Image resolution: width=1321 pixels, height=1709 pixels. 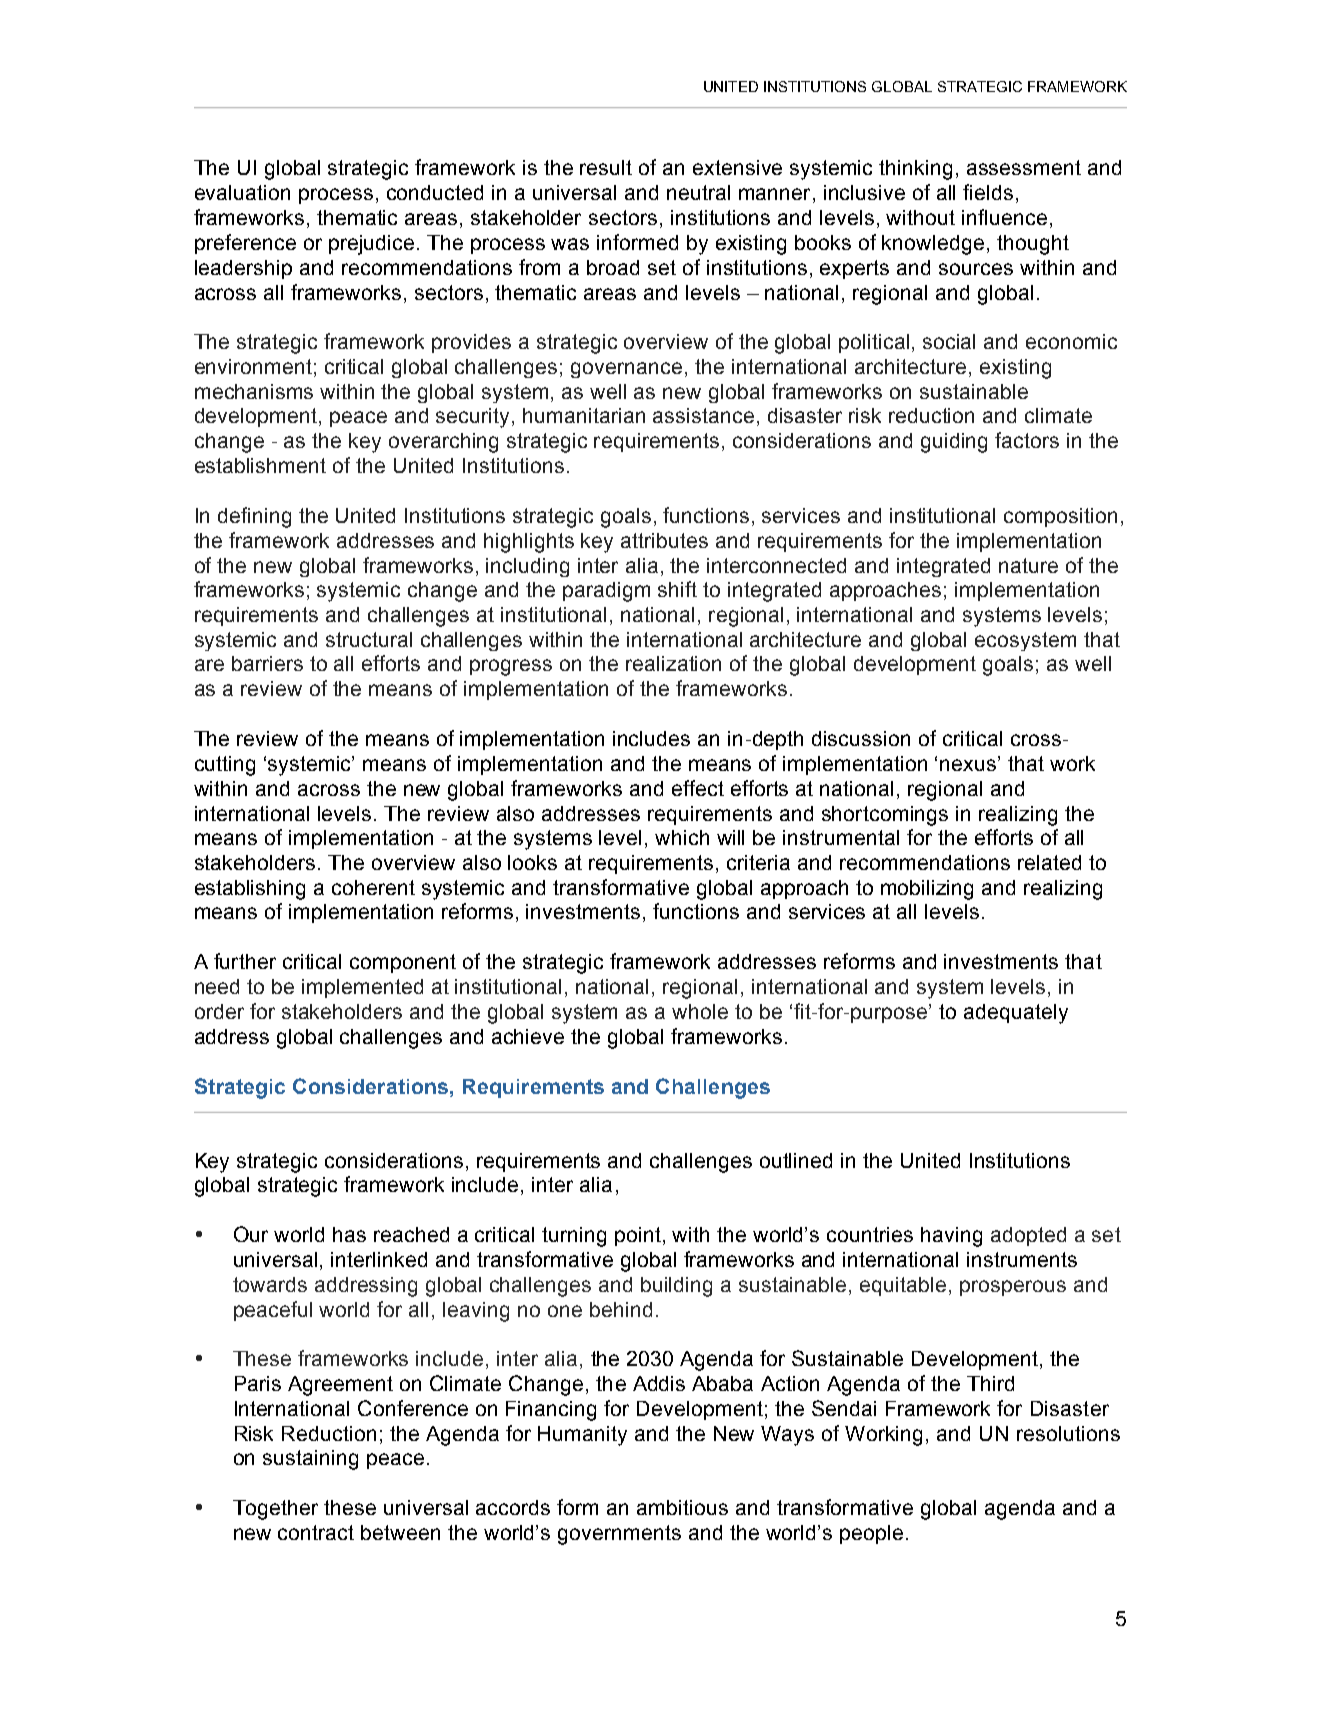 What do you see at coordinates (1016, 1014) in the screenshot?
I see `adequately` at bounding box center [1016, 1014].
